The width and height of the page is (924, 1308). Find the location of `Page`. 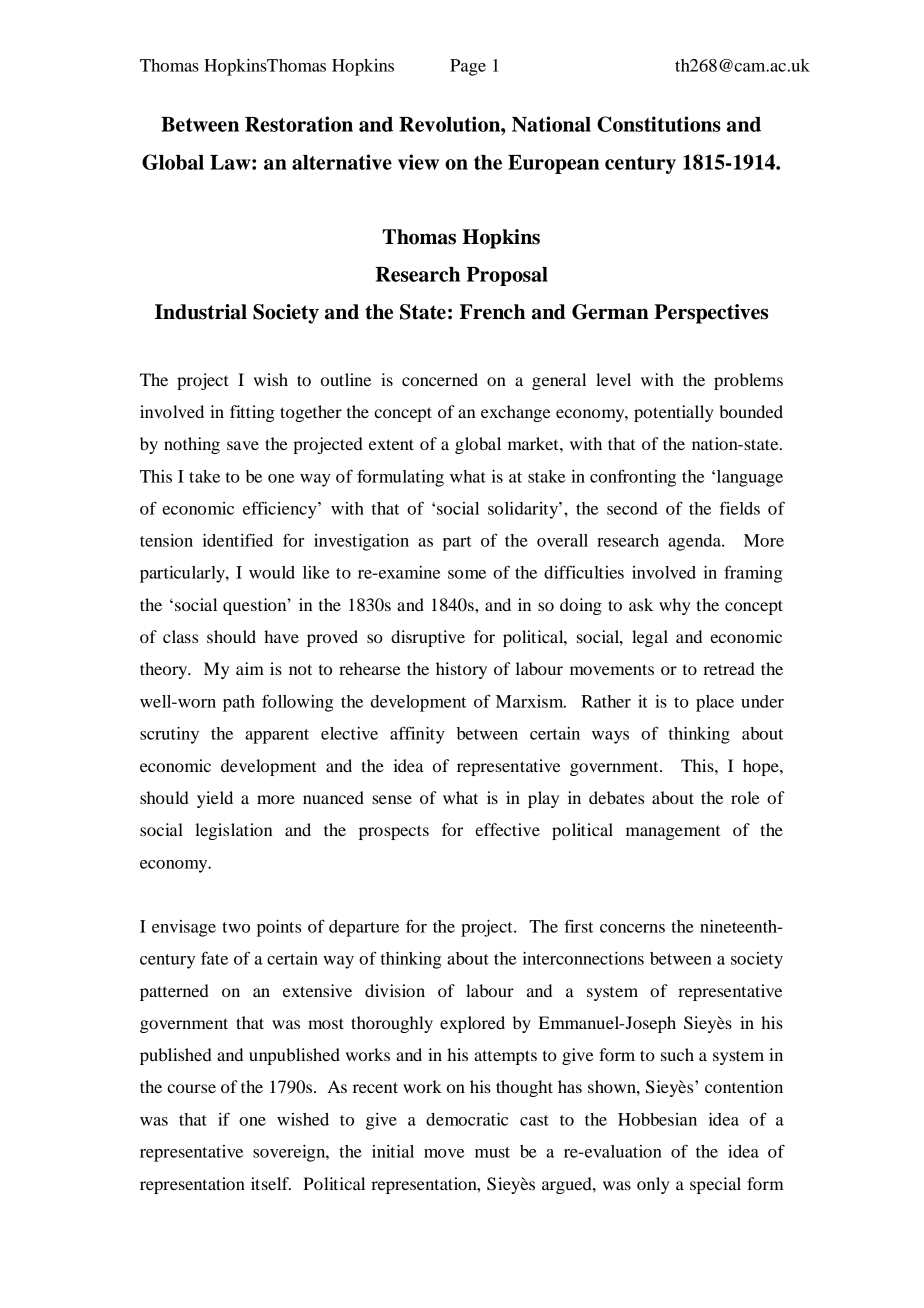

Page is located at coordinates (468, 67).
